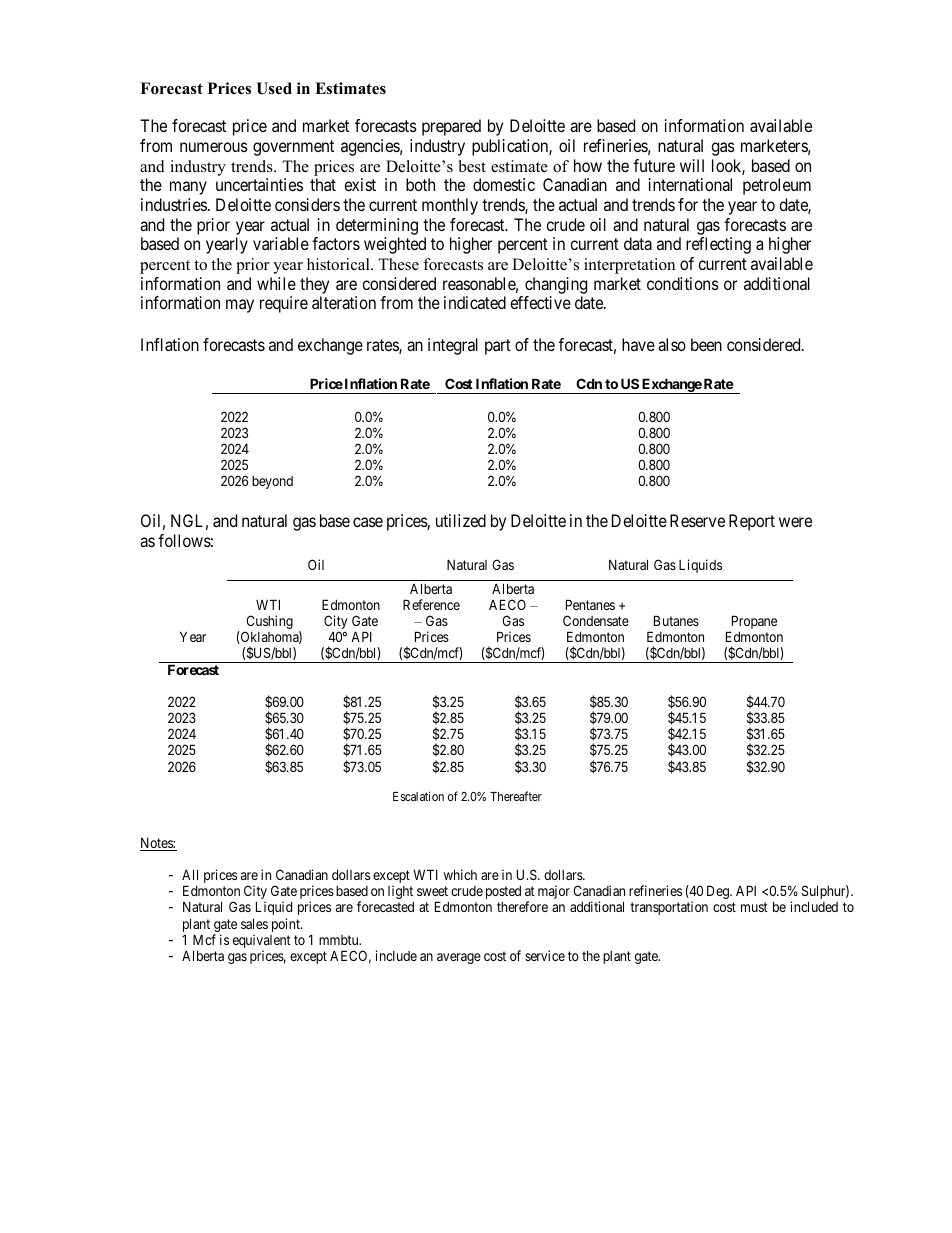 The width and height of the screenshot is (952, 1233). Describe the element at coordinates (697, 520) in the screenshot. I see `Reserve` at that location.
